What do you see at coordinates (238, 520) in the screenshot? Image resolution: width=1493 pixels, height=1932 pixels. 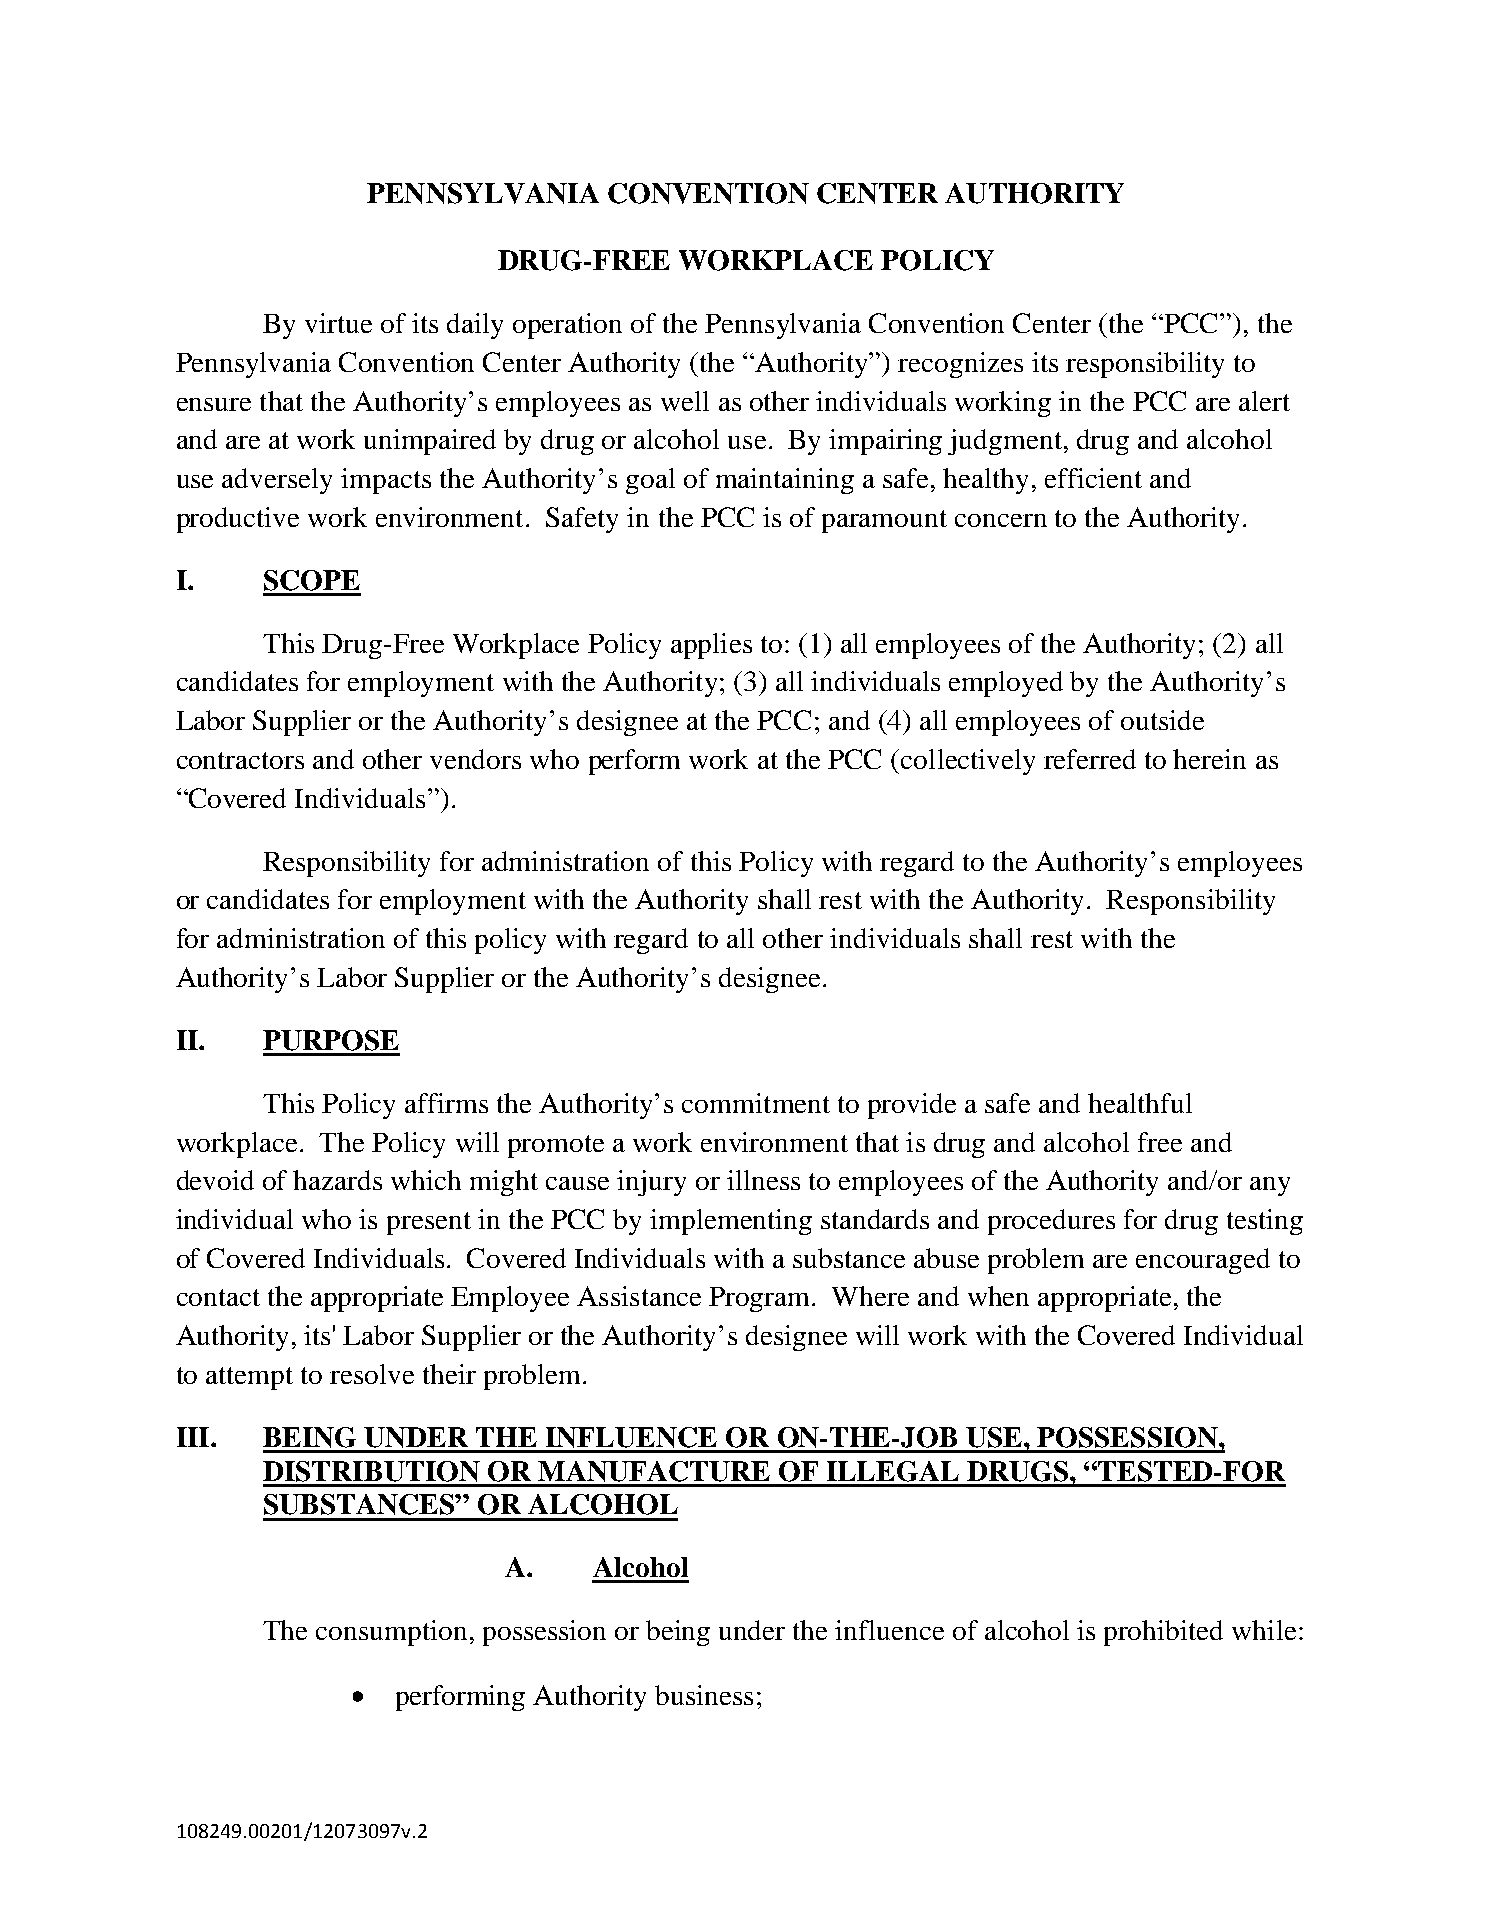 I see `productive` at bounding box center [238, 520].
